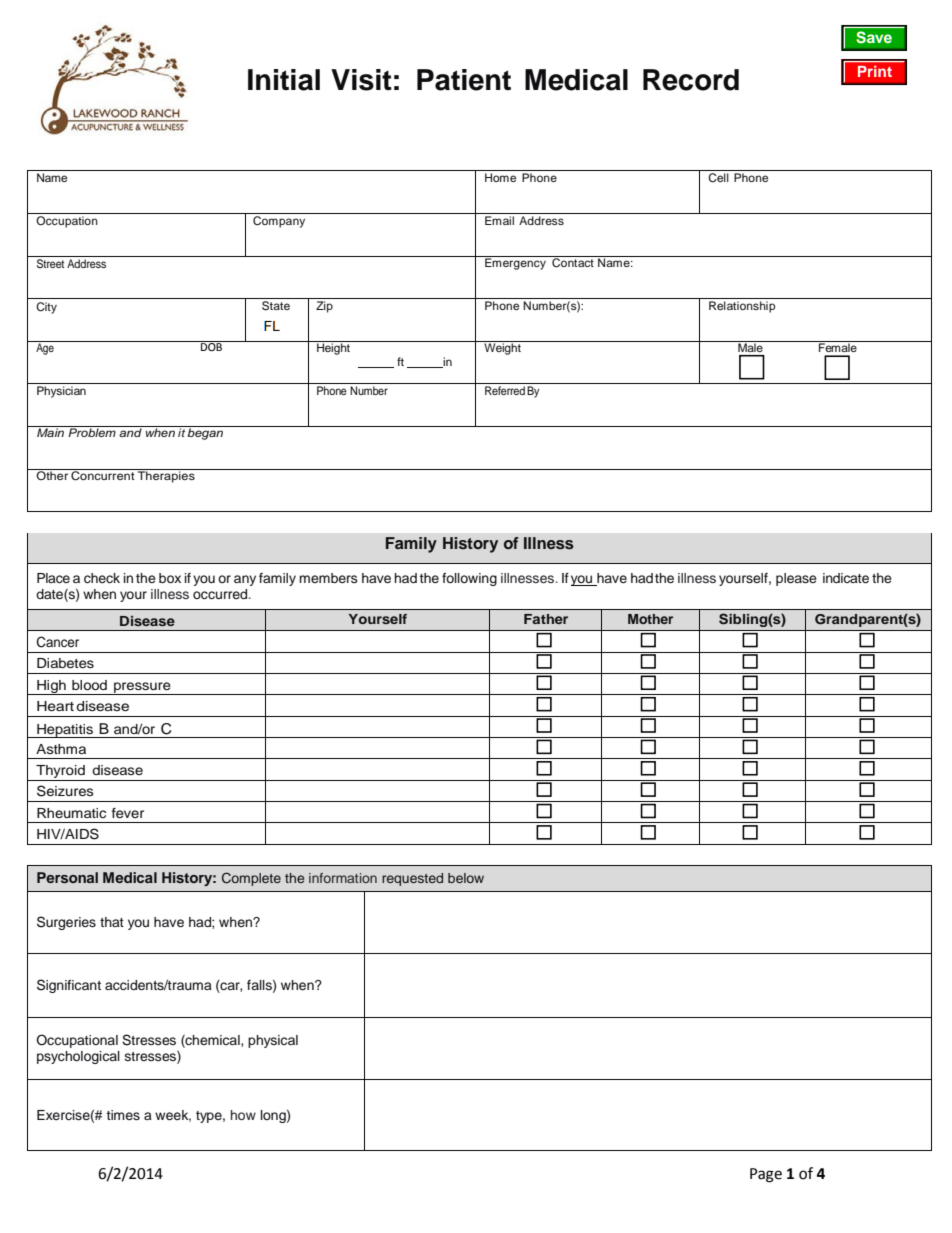  I want to click on following, so click(469, 579).
